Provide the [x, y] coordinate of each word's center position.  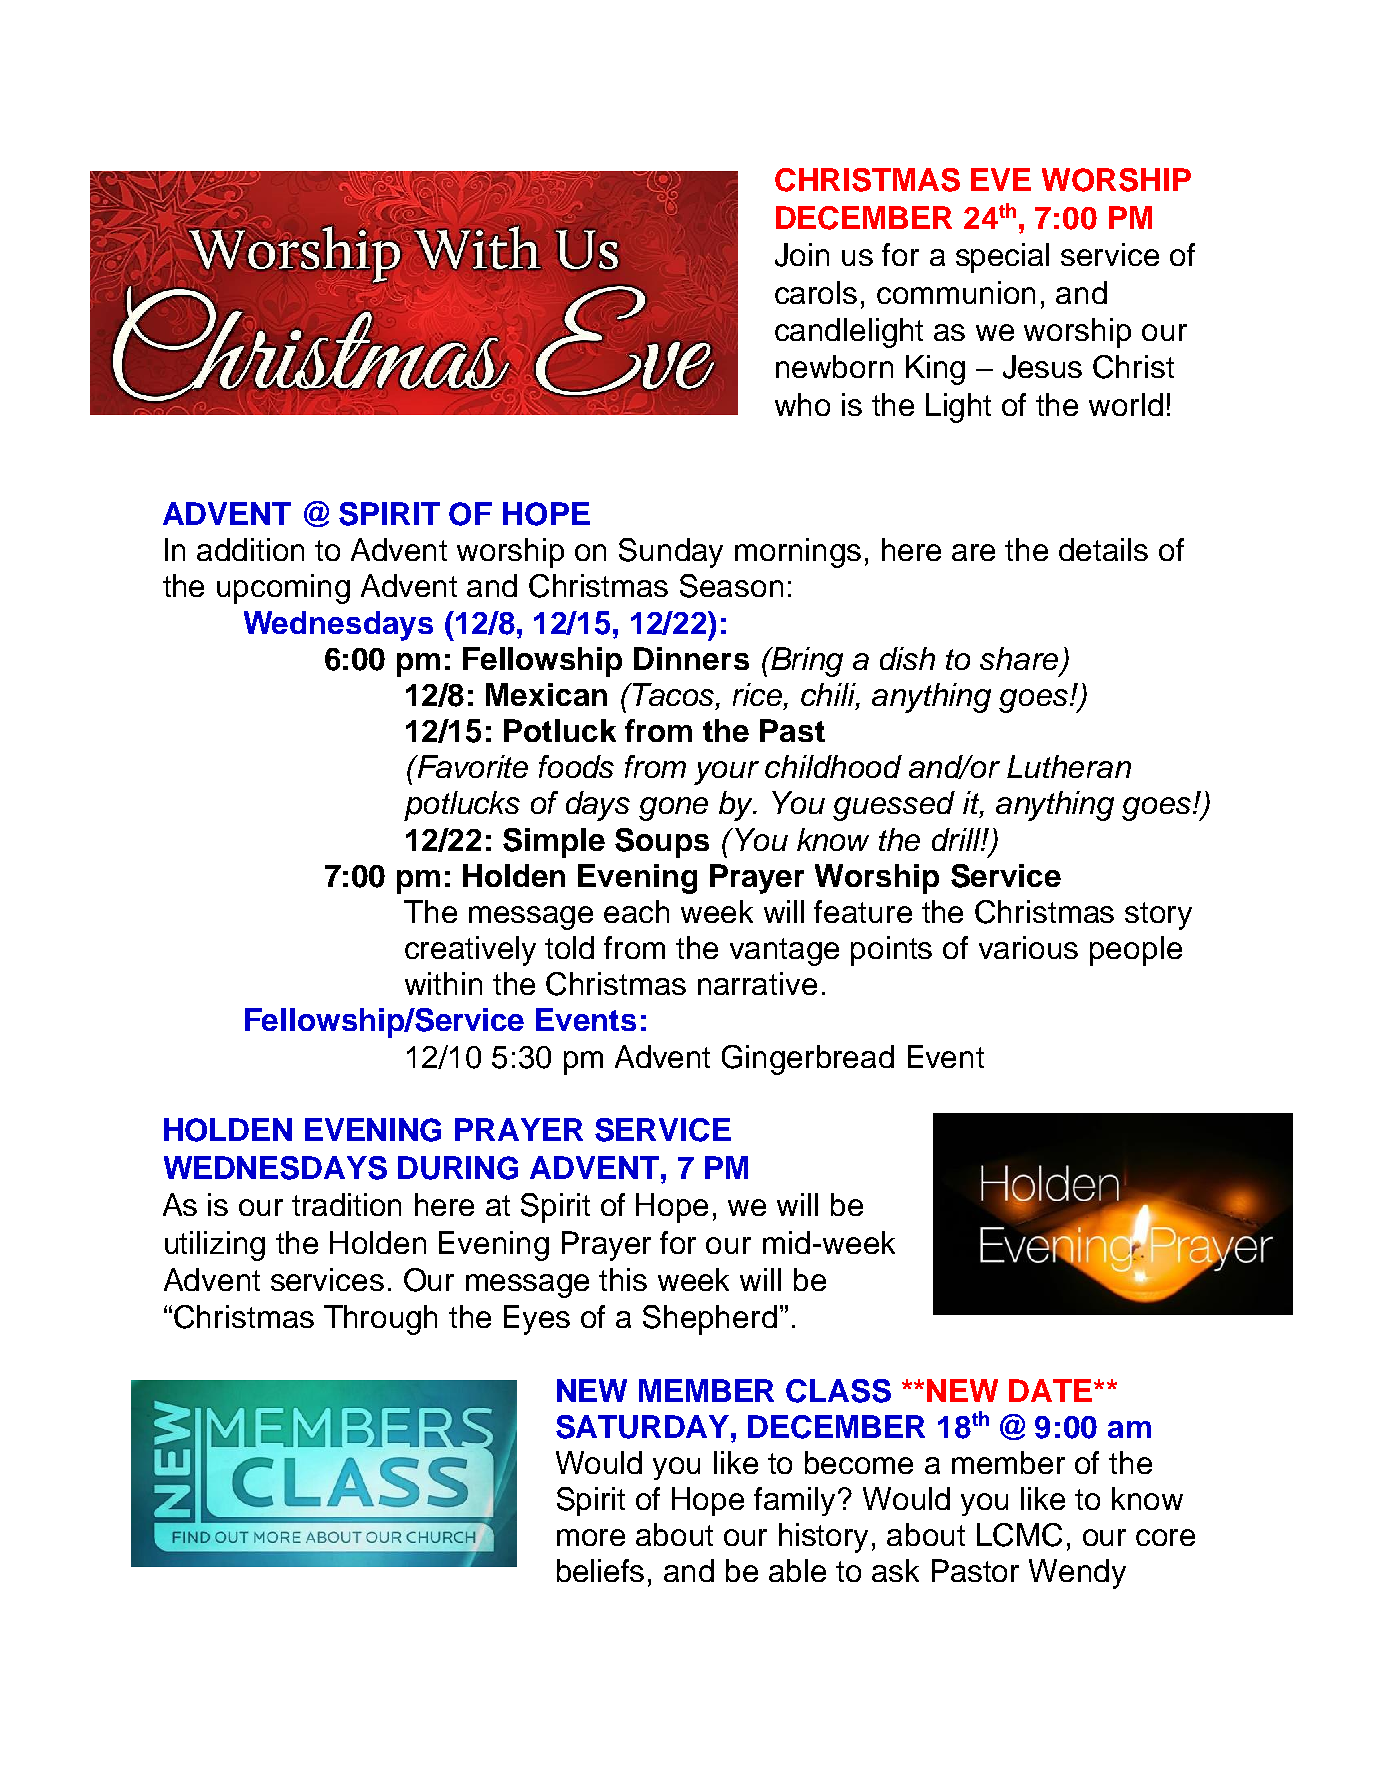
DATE [1052, 1390]
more [591, 1537]
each [636, 911]
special [1002, 258]
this [623, 1279]
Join [802, 255]
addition [250, 549]
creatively [470, 951]
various [1028, 947]
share [1019, 658]
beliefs [600, 1570]
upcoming [283, 589]
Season [731, 586]
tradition [346, 1204]
